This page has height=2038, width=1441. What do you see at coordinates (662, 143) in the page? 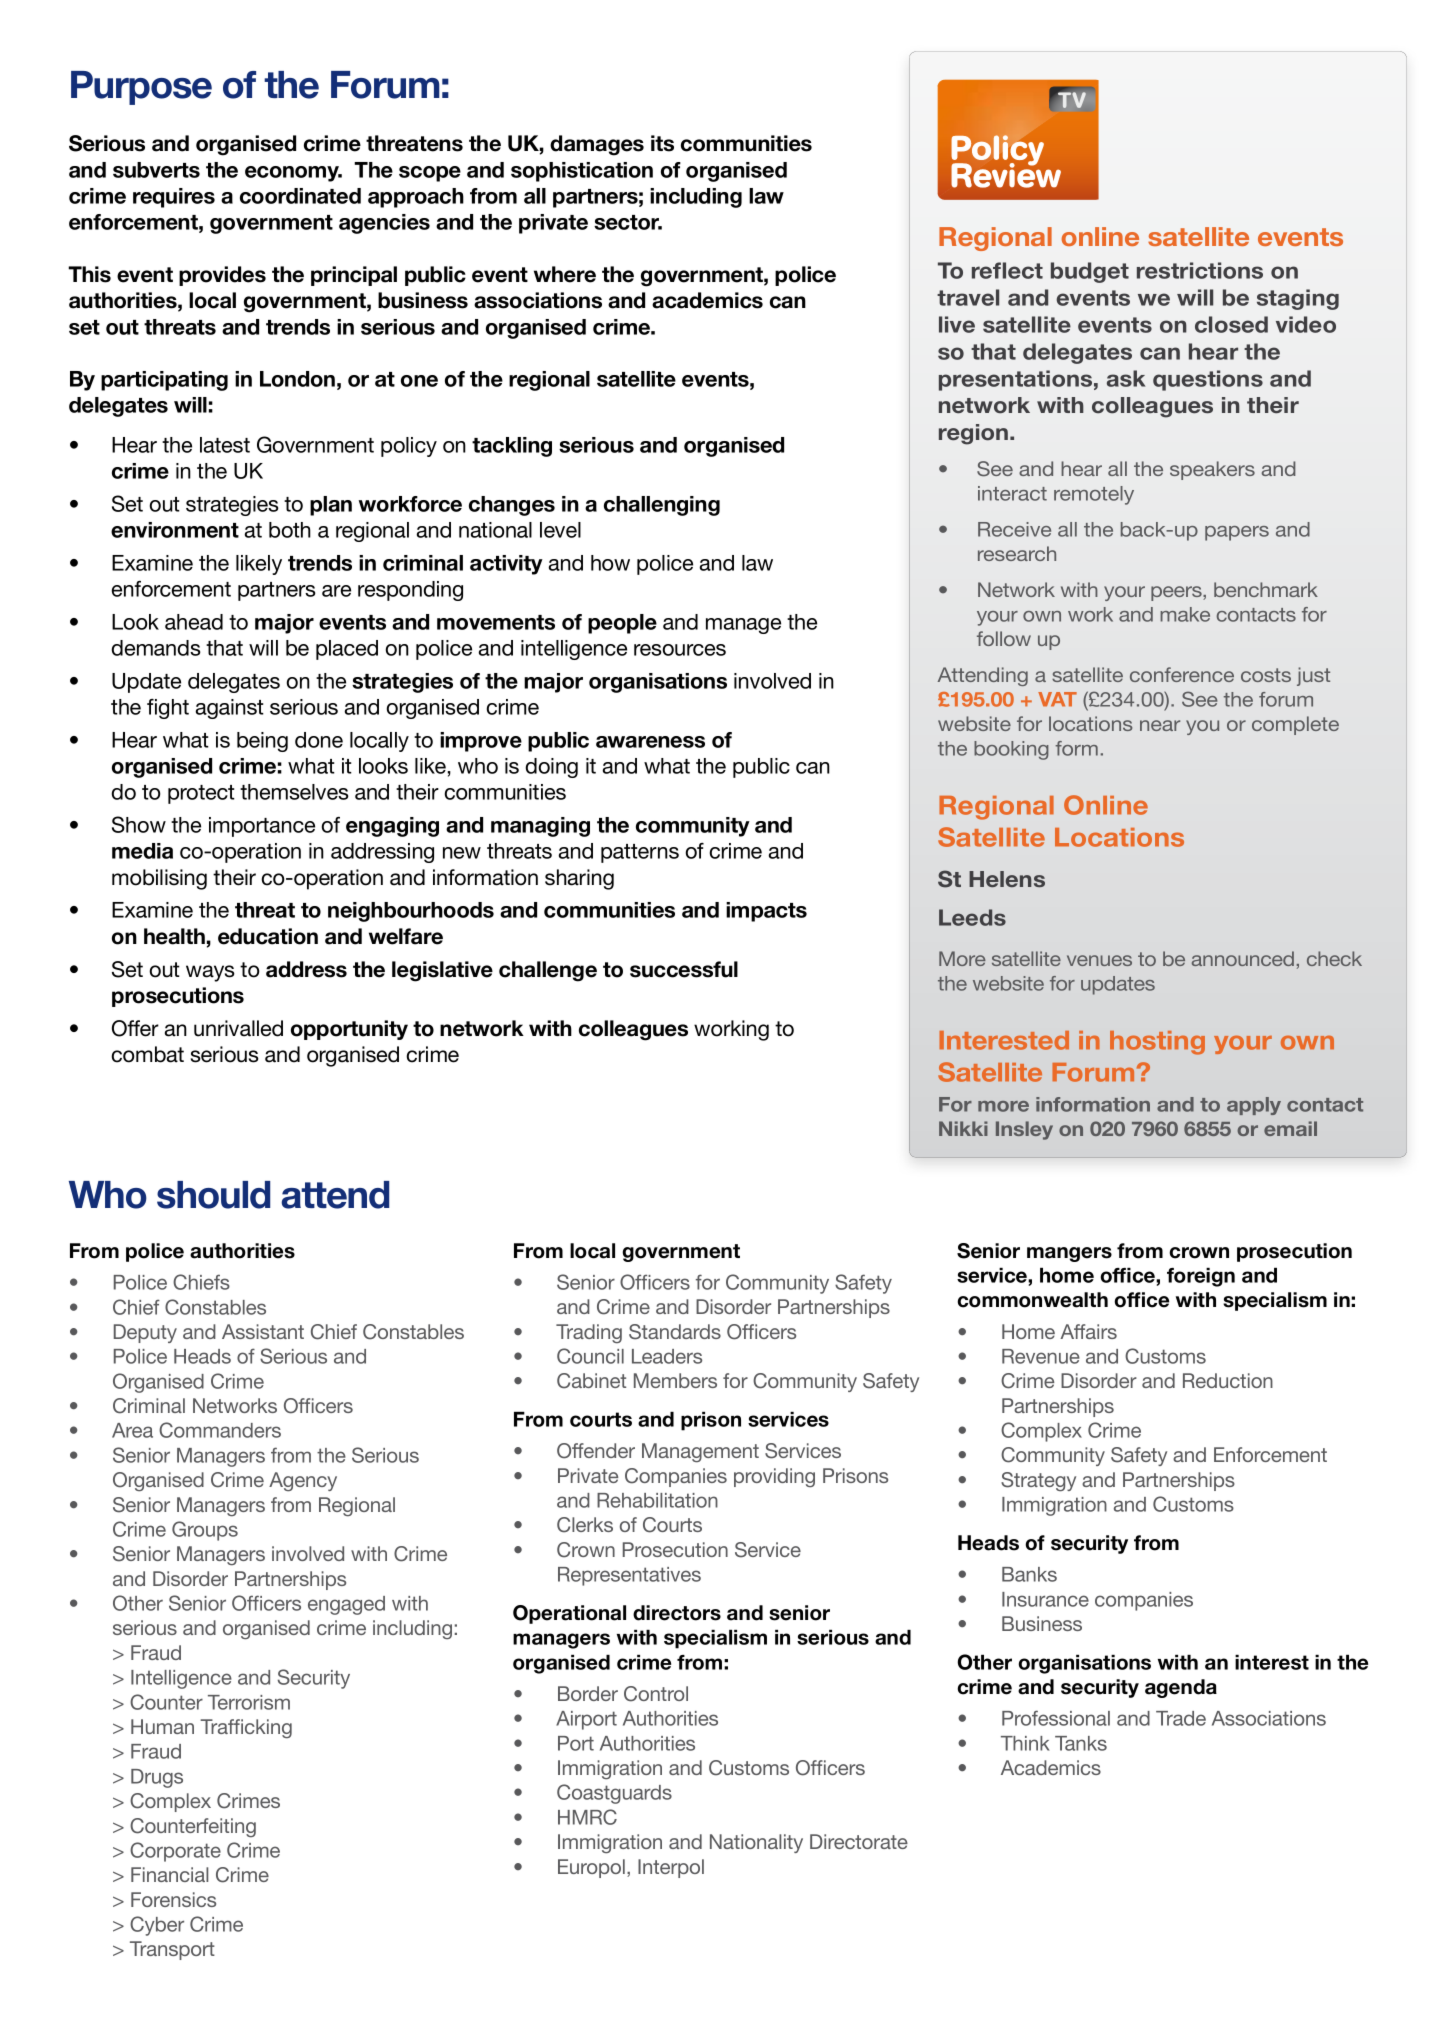
I see `its` at bounding box center [662, 143].
